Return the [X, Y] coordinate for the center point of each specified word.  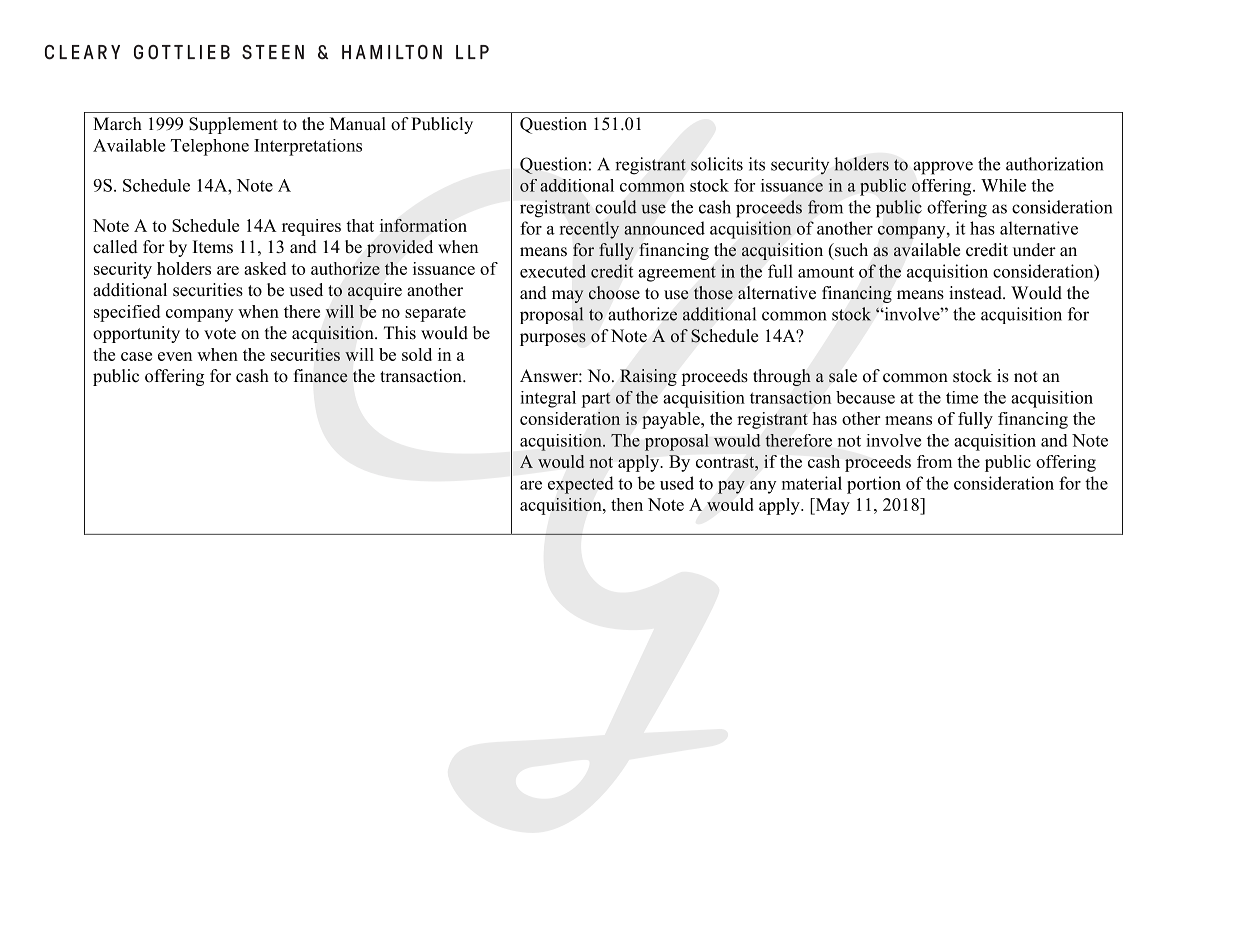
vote [220, 334]
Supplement [233, 125]
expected [580, 485]
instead [976, 293]
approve [943, 168]
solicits [717, 164]
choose [614, 293]
